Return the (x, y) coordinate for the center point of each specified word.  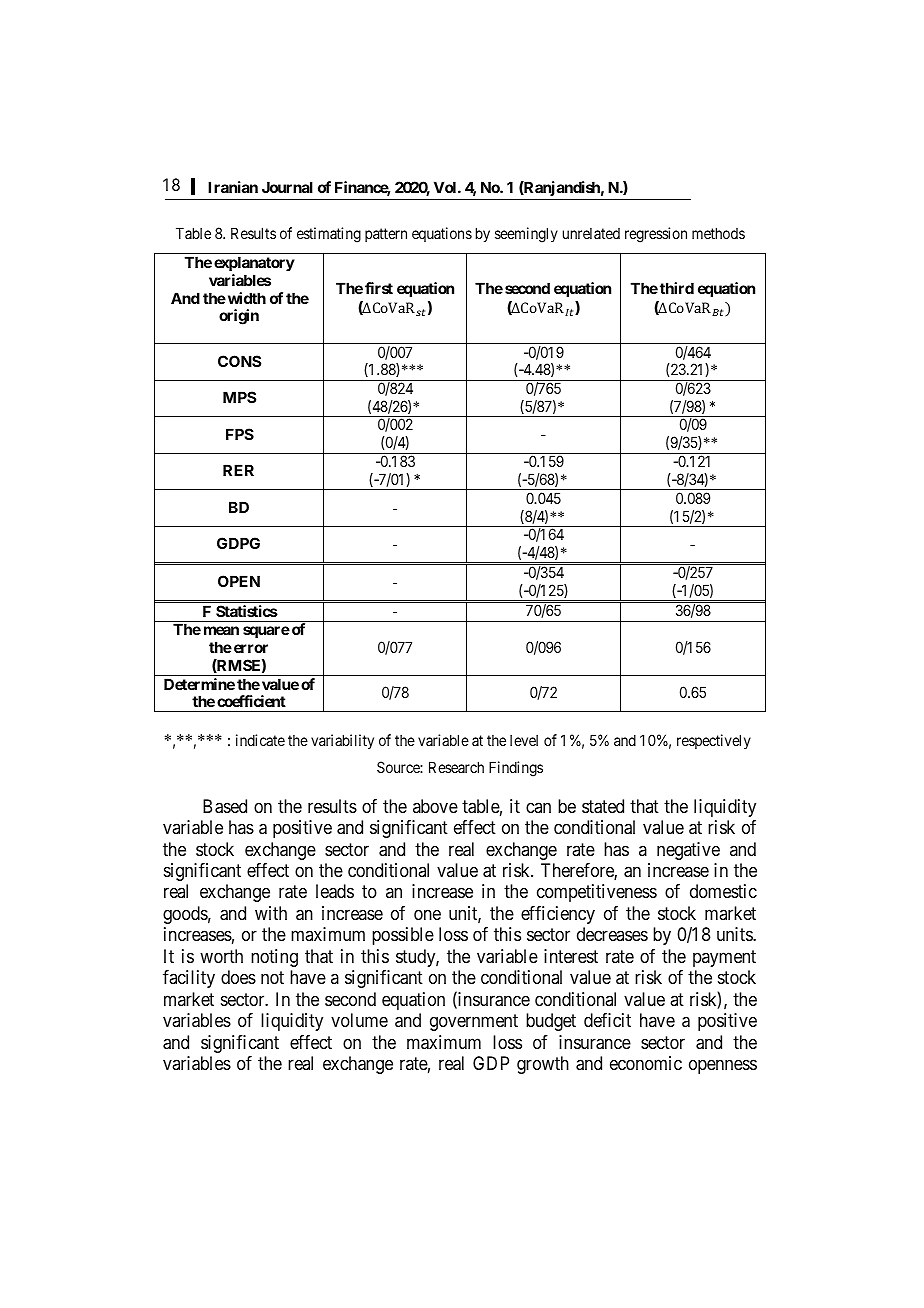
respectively (714, 741)
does (238, 977)
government (474, 1022)
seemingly (526, 235)
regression (656, 235)
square (266, 632)
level (524, 740)
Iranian (233, 187)
